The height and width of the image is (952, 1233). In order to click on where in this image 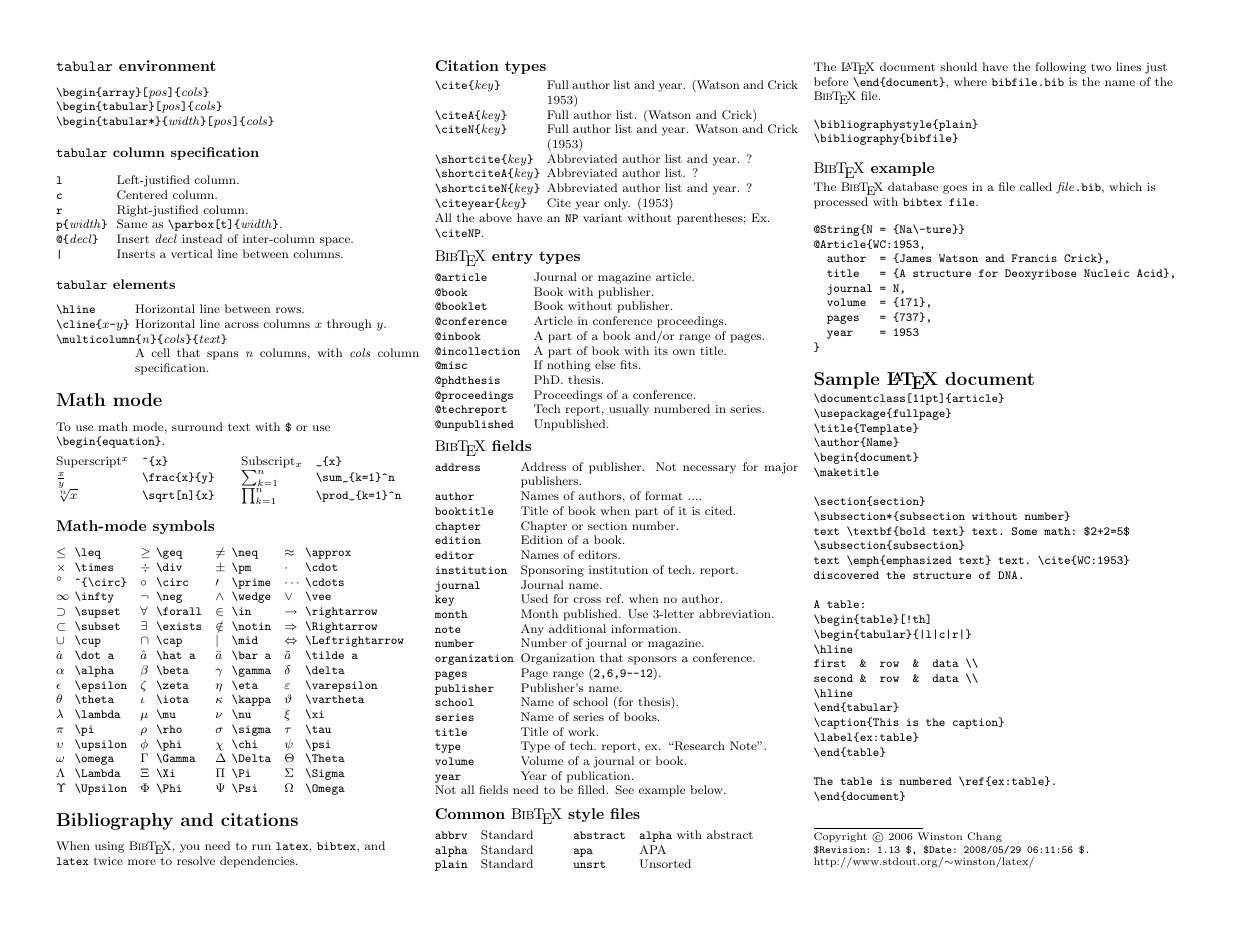, I will do `click(970, 81)`.
